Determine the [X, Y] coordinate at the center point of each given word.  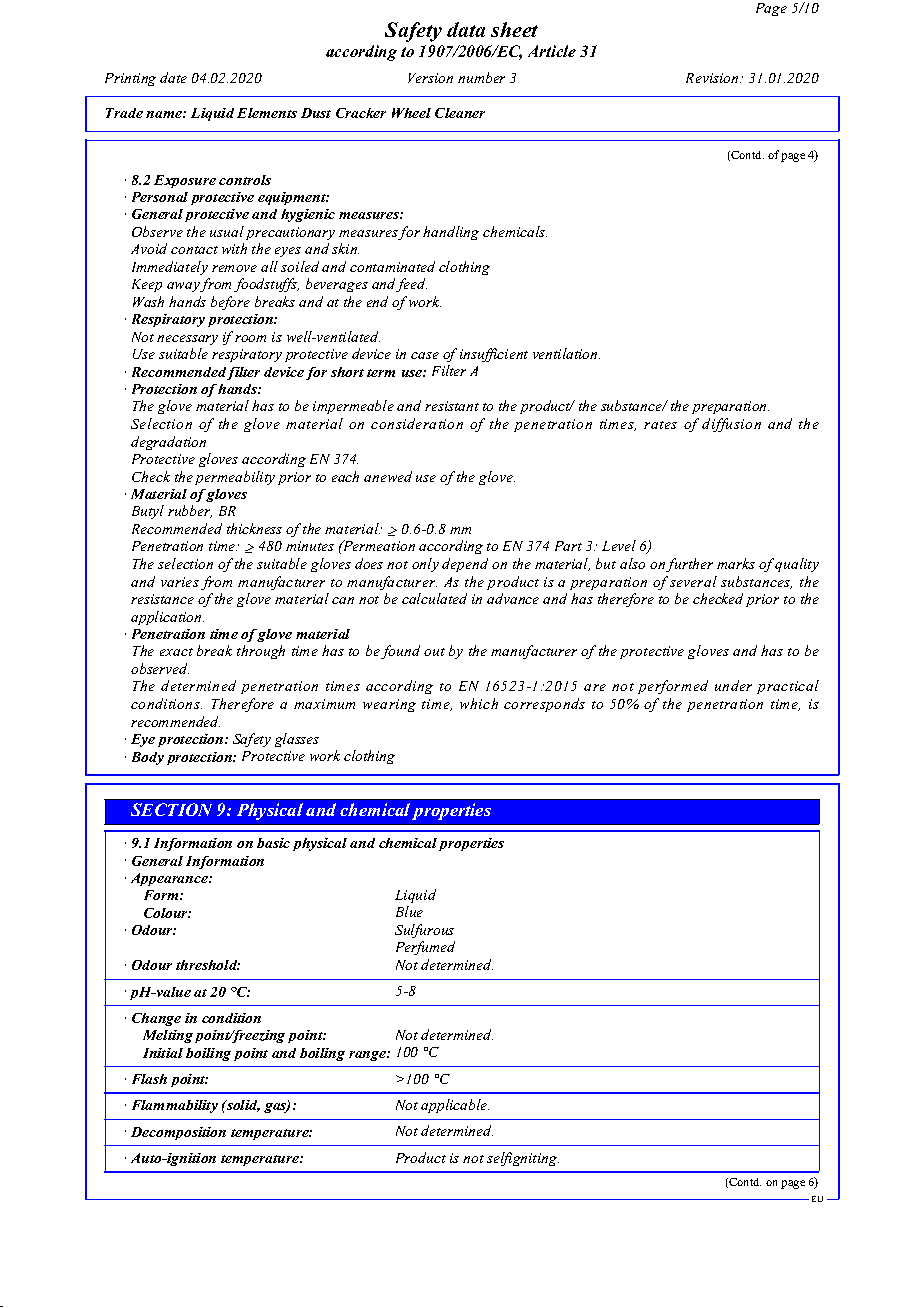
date [173, 77]
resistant [452, 406]
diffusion [731, 425]
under [733, 685]
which [479, 703]
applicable [455, 1106]
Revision [713, 78]
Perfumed [425, 948]
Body [148, 758]
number [481, 77]
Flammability [175, 1106]
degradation [168, 443]
